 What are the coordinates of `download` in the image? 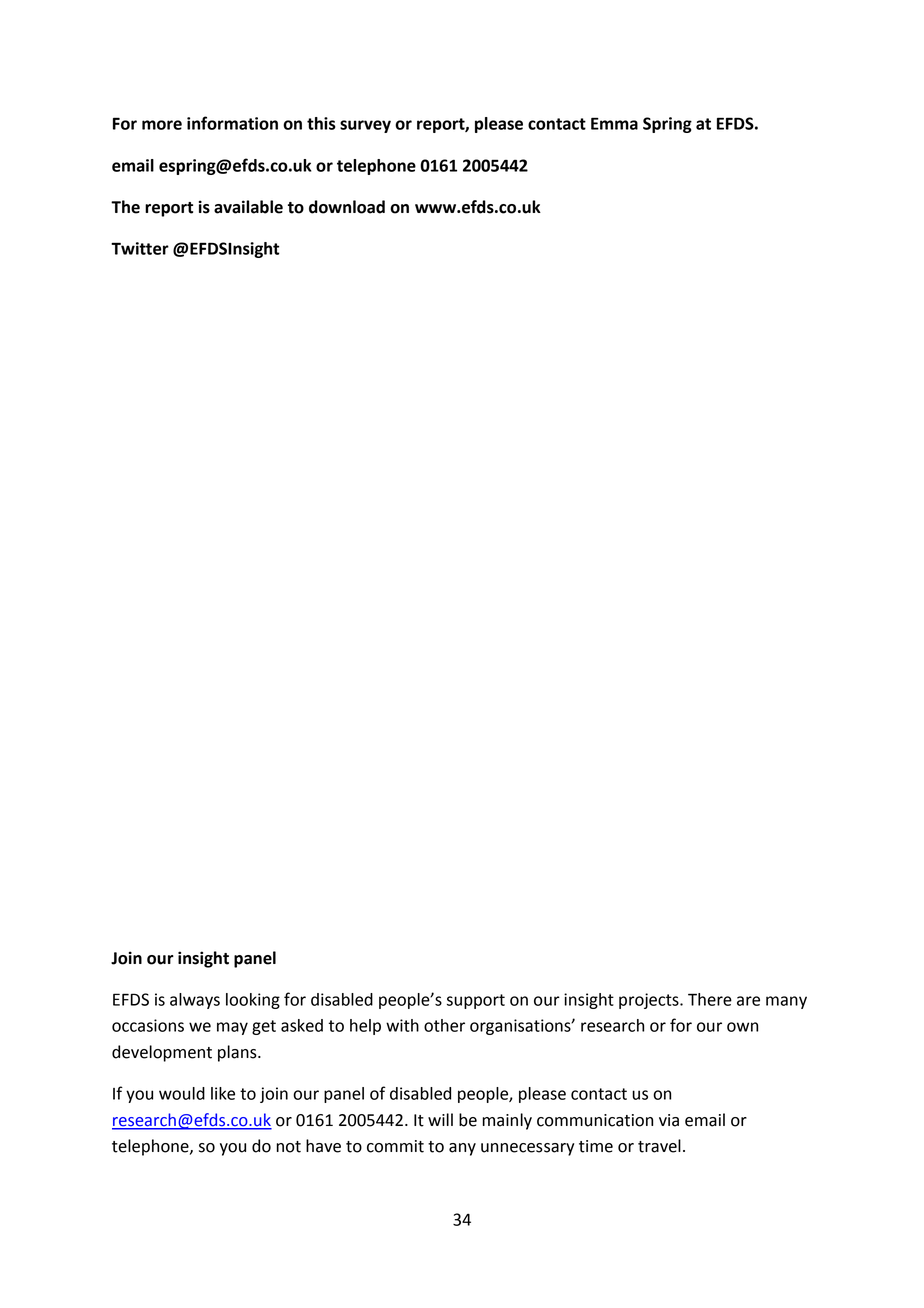 It's located at (347, 207).
